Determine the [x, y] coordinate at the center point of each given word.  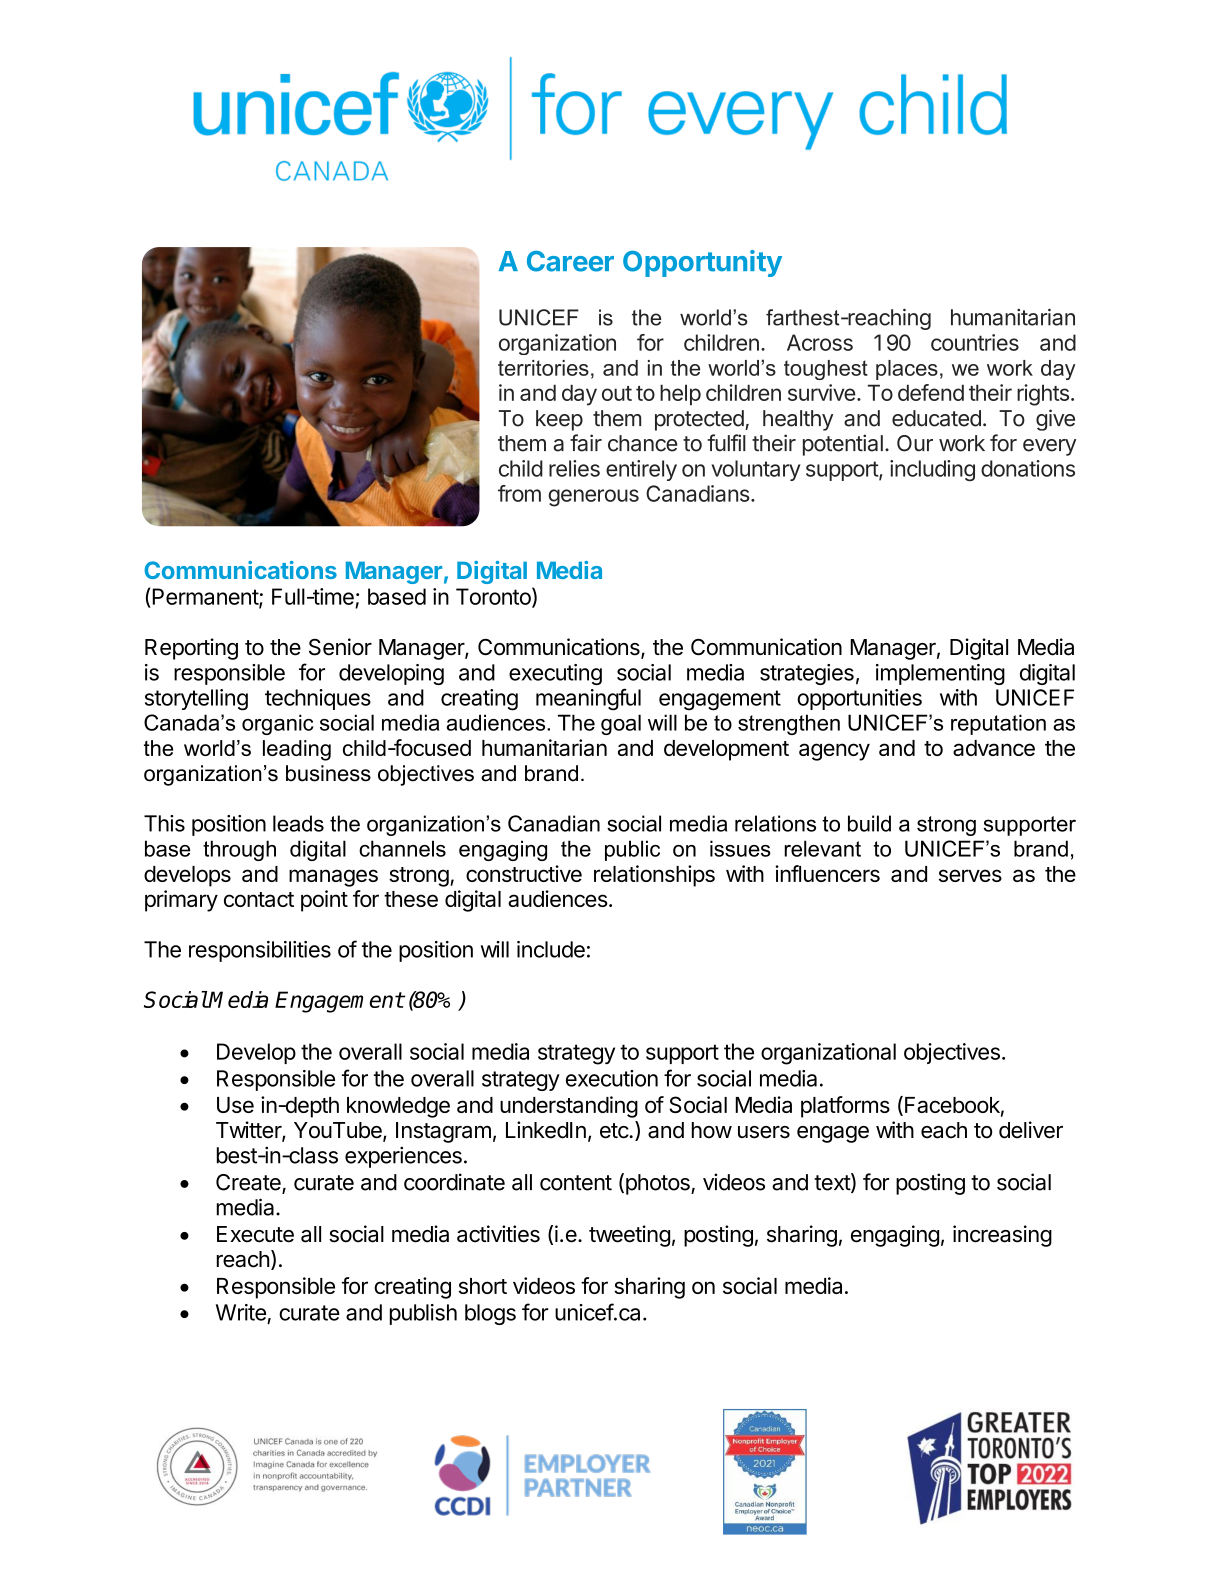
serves [970, 875]
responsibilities [260, 951]
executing [555, 674]
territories [543, 368]
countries [975, 342]
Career [570, 261]
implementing [940, 674]
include [551, 949]
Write [241, 1312]
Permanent [206, 597]
